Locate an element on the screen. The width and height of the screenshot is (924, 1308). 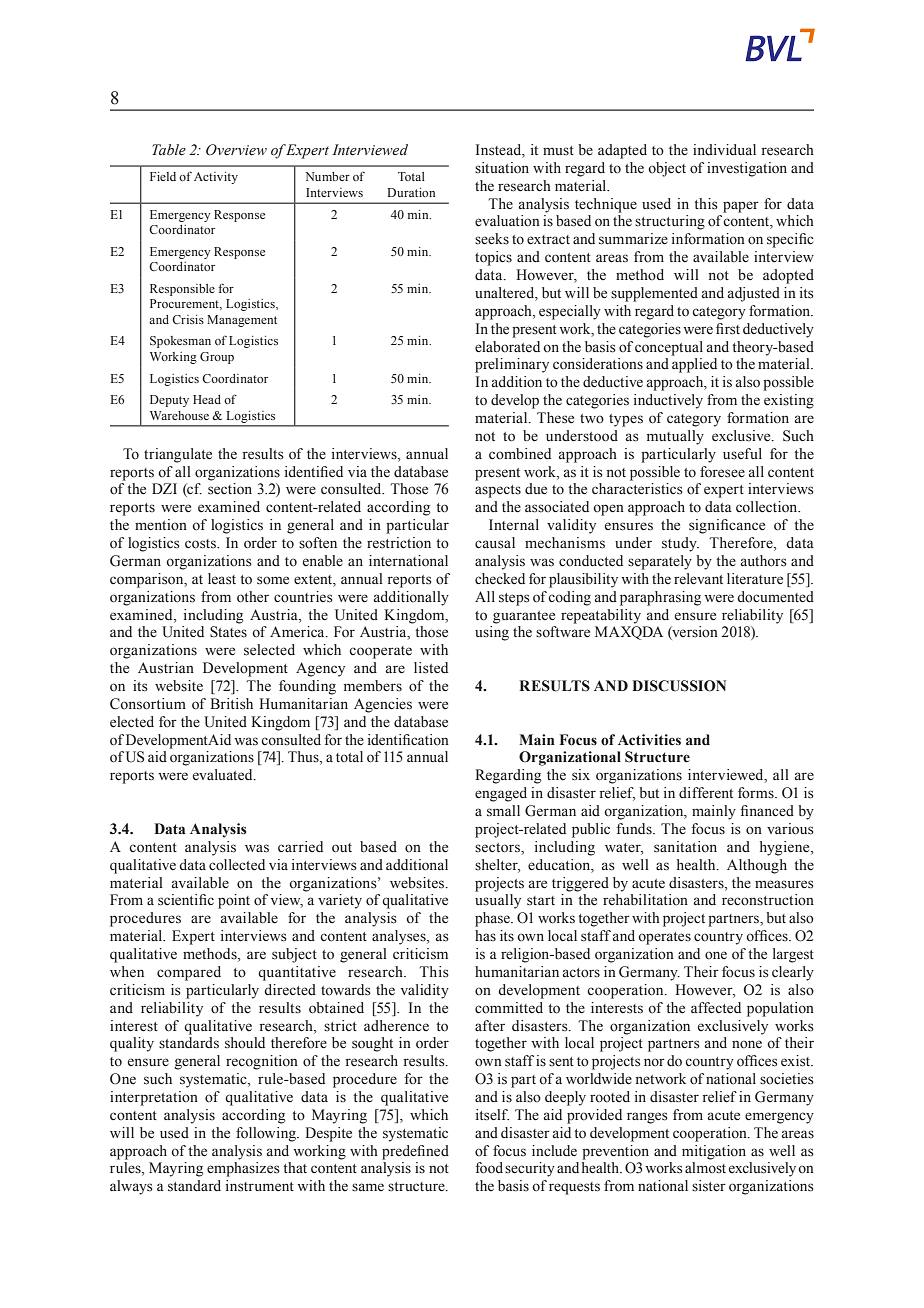
phase is located at coordinates (494, 919).
